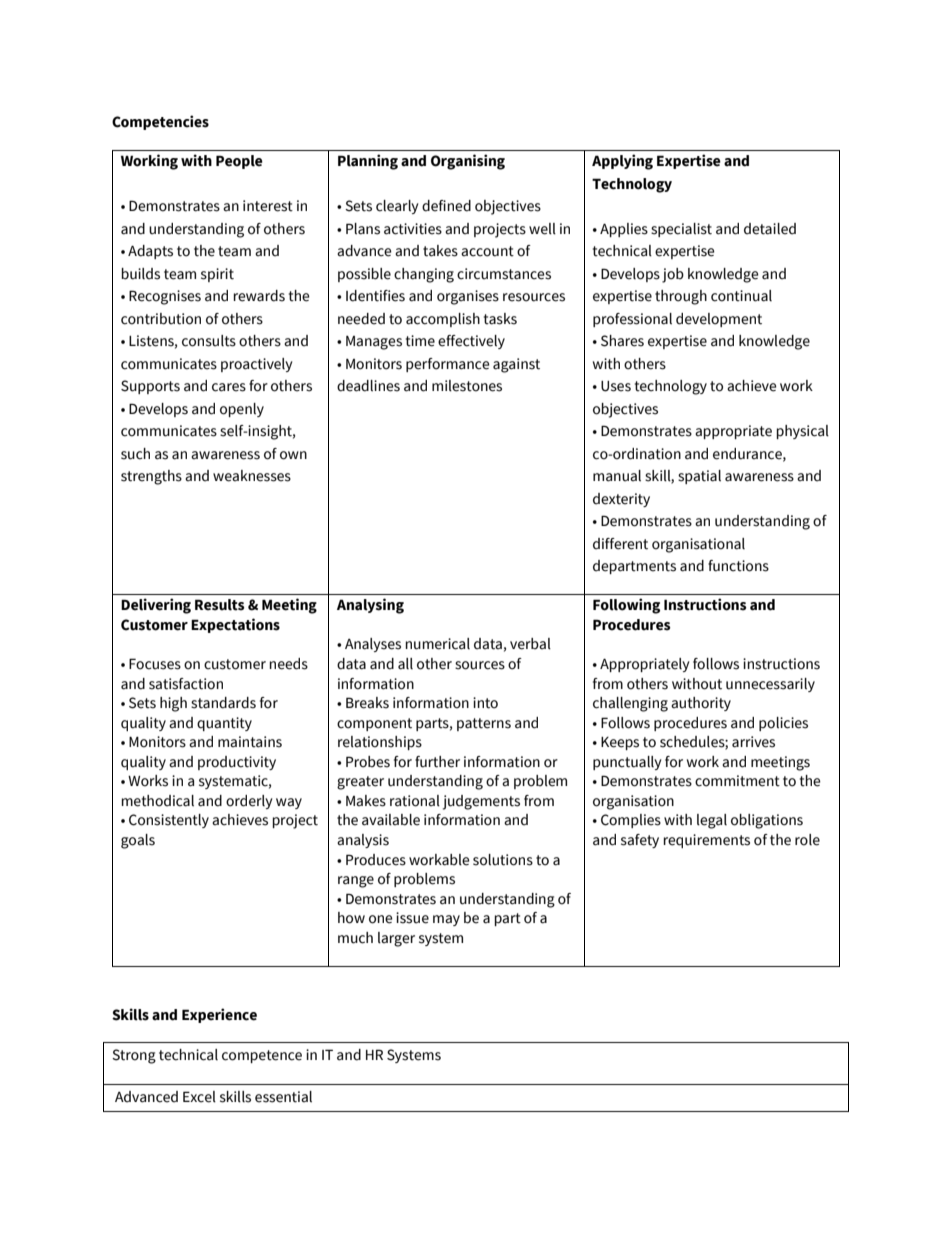 This page has height=1233, width=952. What do you see at coordinates (239, 162) in the page?
I see `People` at bounding box center [239, 162].
